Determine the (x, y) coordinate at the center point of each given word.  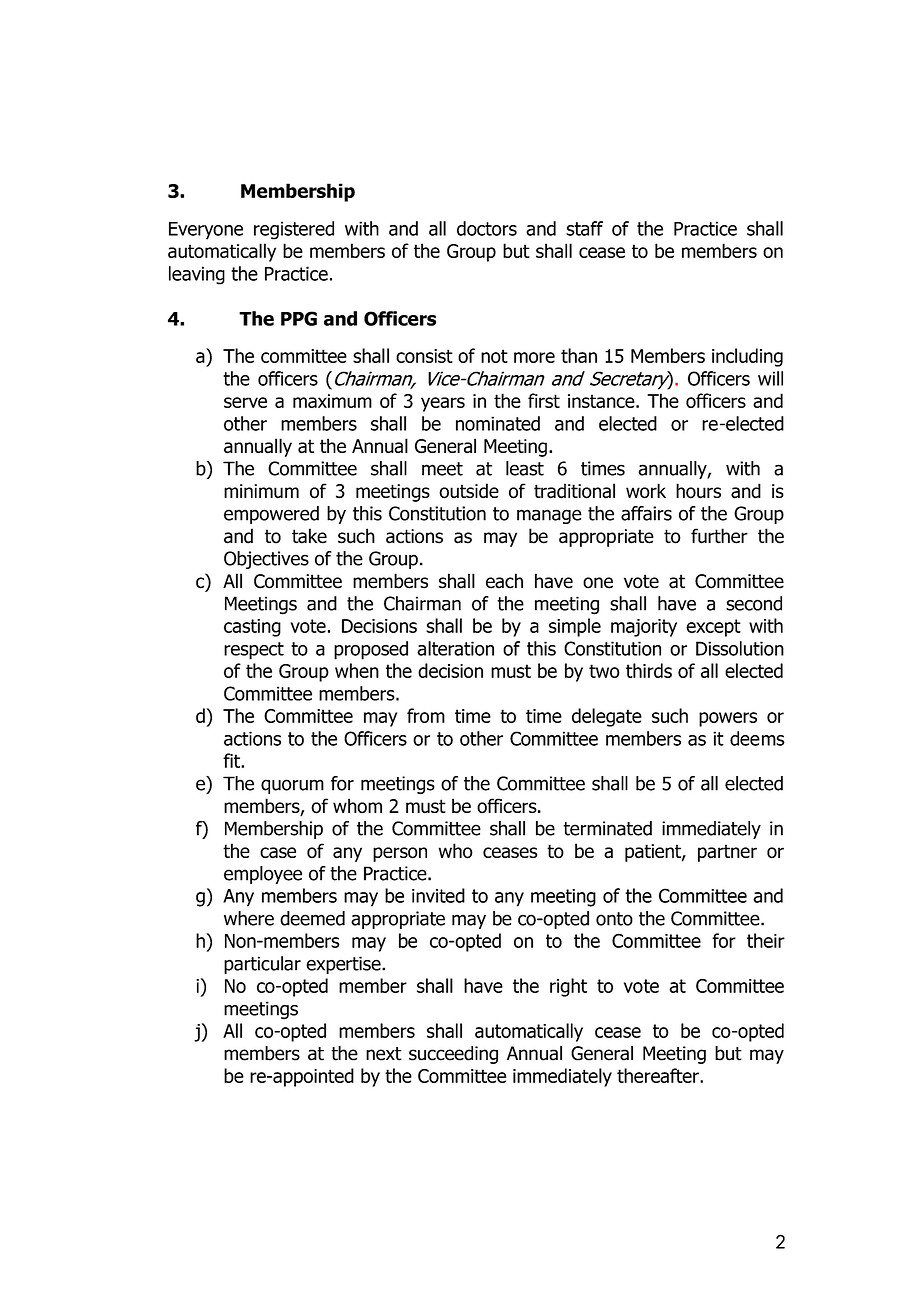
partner (727, 853)
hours (698, 491)
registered (294, 230)
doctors (487, 228)
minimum (261, 491)
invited (438, 895)
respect (254, 651)
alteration (455, 648)
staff (584, 228)
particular (262, 965)
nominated (498, 423)
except (713, 628)
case (278, 853)
